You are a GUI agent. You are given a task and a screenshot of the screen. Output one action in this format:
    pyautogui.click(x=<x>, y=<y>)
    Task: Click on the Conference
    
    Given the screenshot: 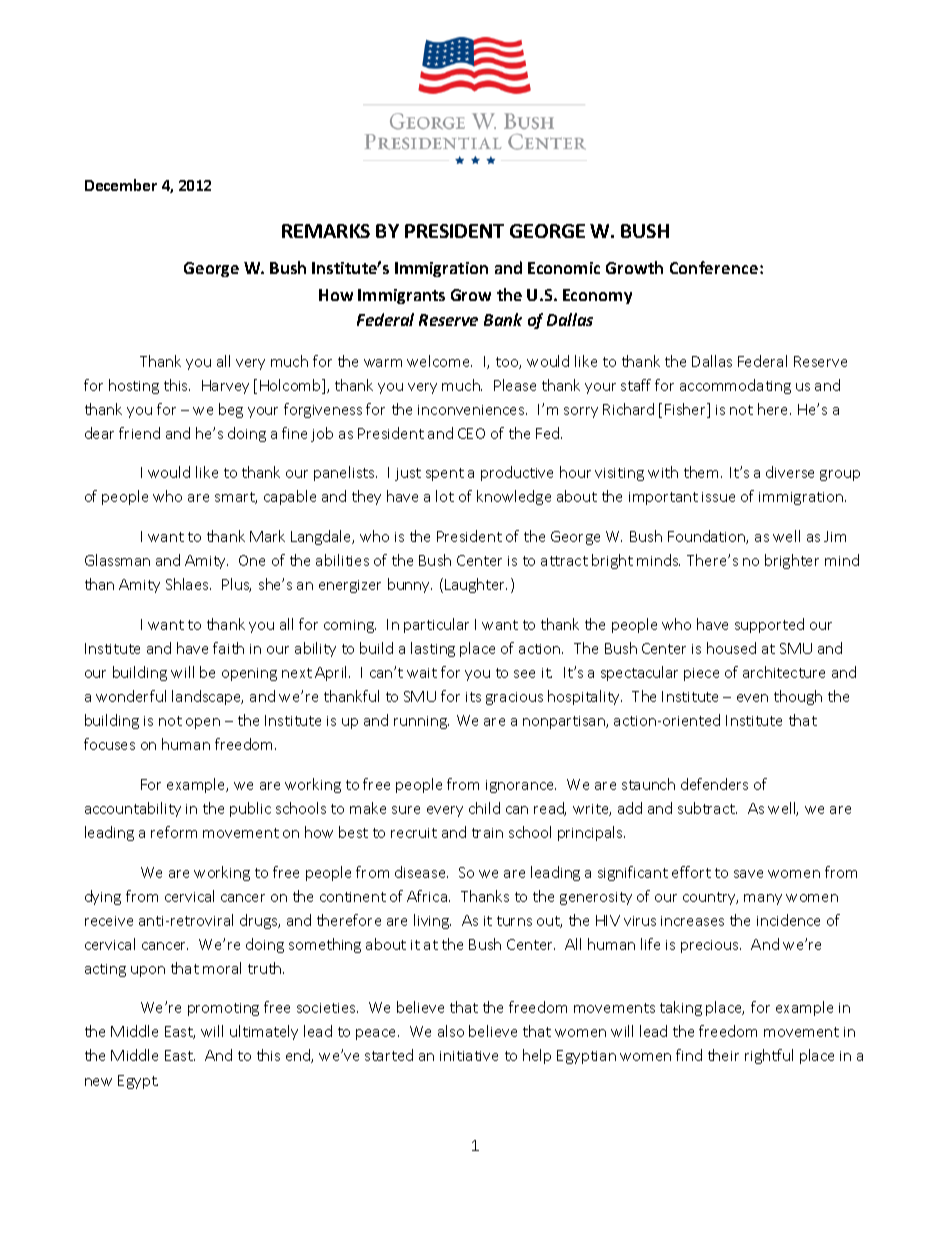 What is the action you would take?
    pyautogui.click(x=715, y=267)
